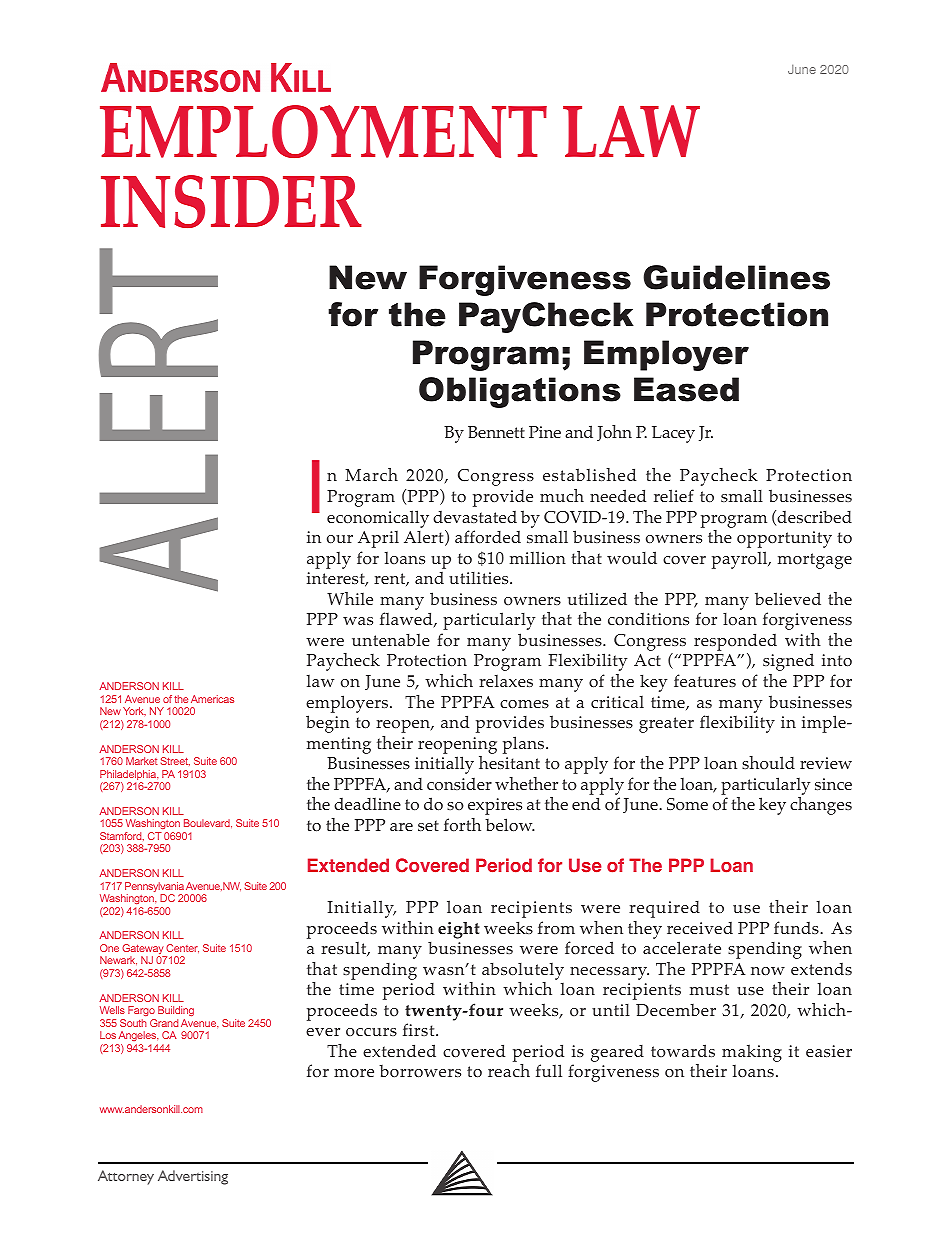 Image resolution: width=952 pixels, height=1233 pixels. I want to click on EMPLOYMENT, so click(323, 131).
